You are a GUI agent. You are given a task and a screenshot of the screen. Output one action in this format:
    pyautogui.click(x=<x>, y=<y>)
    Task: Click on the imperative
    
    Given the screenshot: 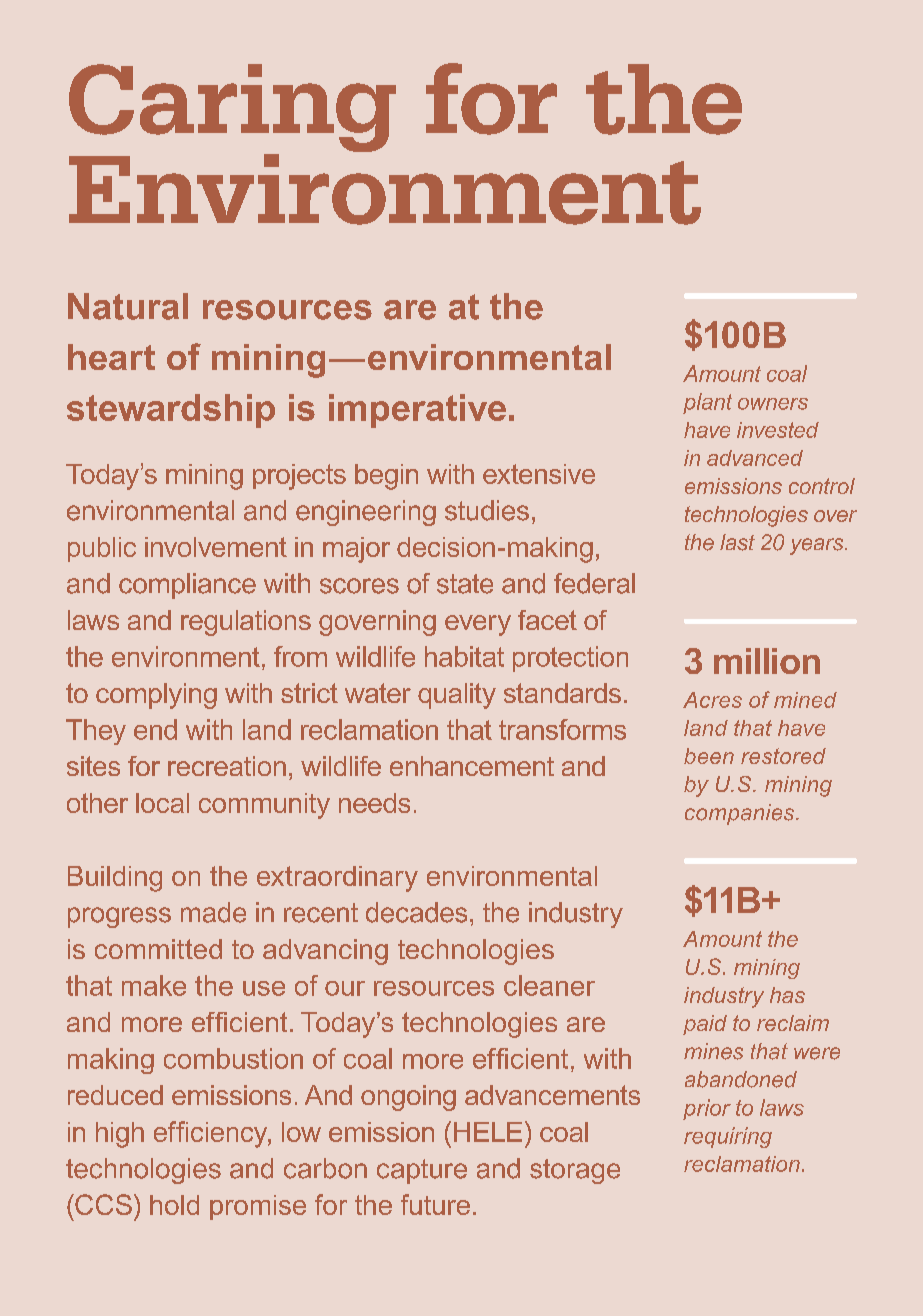 What is the action you would take?
    pyautogui.click(x=417, y=411)
